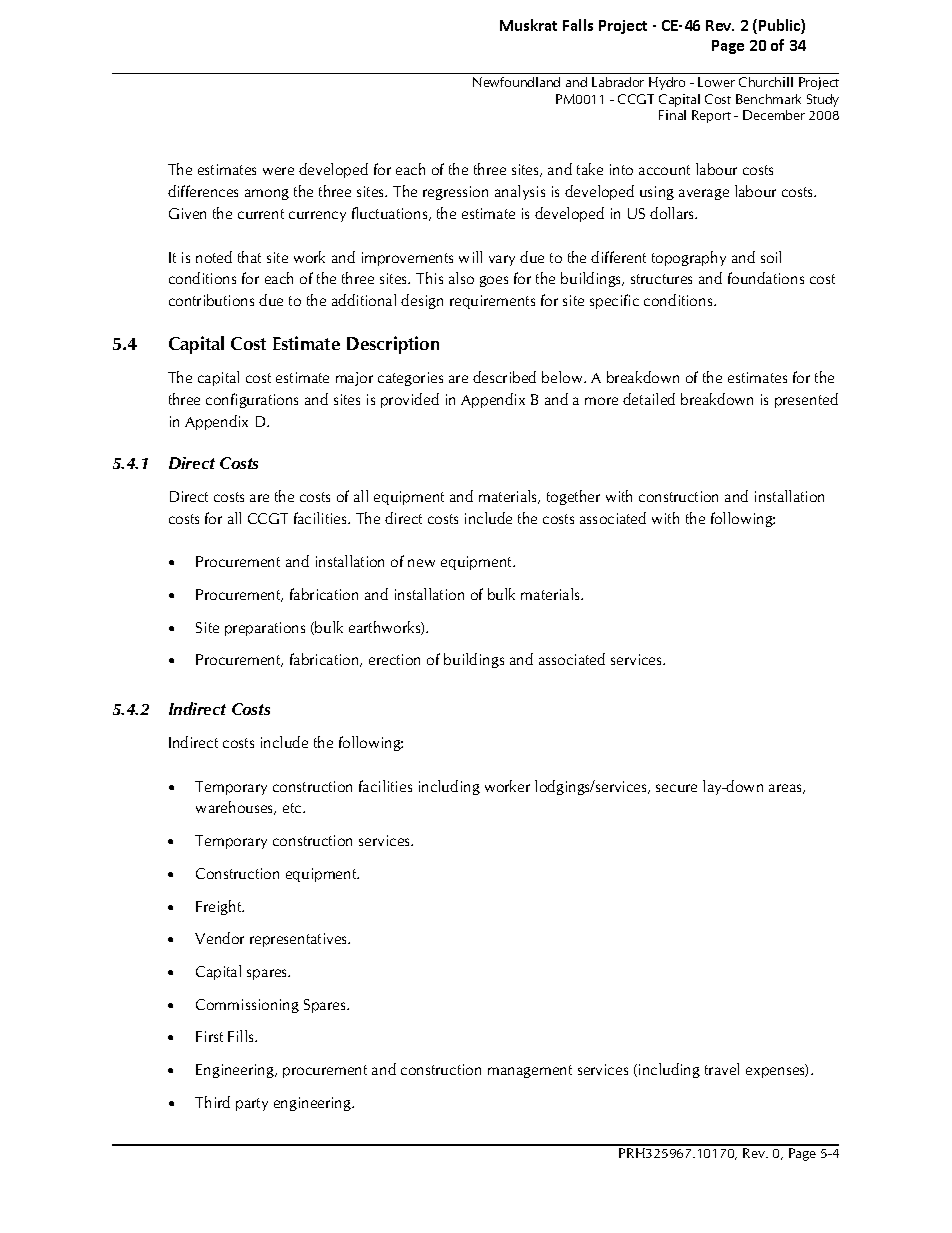  What do you see at coordinates (236, 808) in the screenshot?
I see `warehouses` at bounding box center [236, 808].
